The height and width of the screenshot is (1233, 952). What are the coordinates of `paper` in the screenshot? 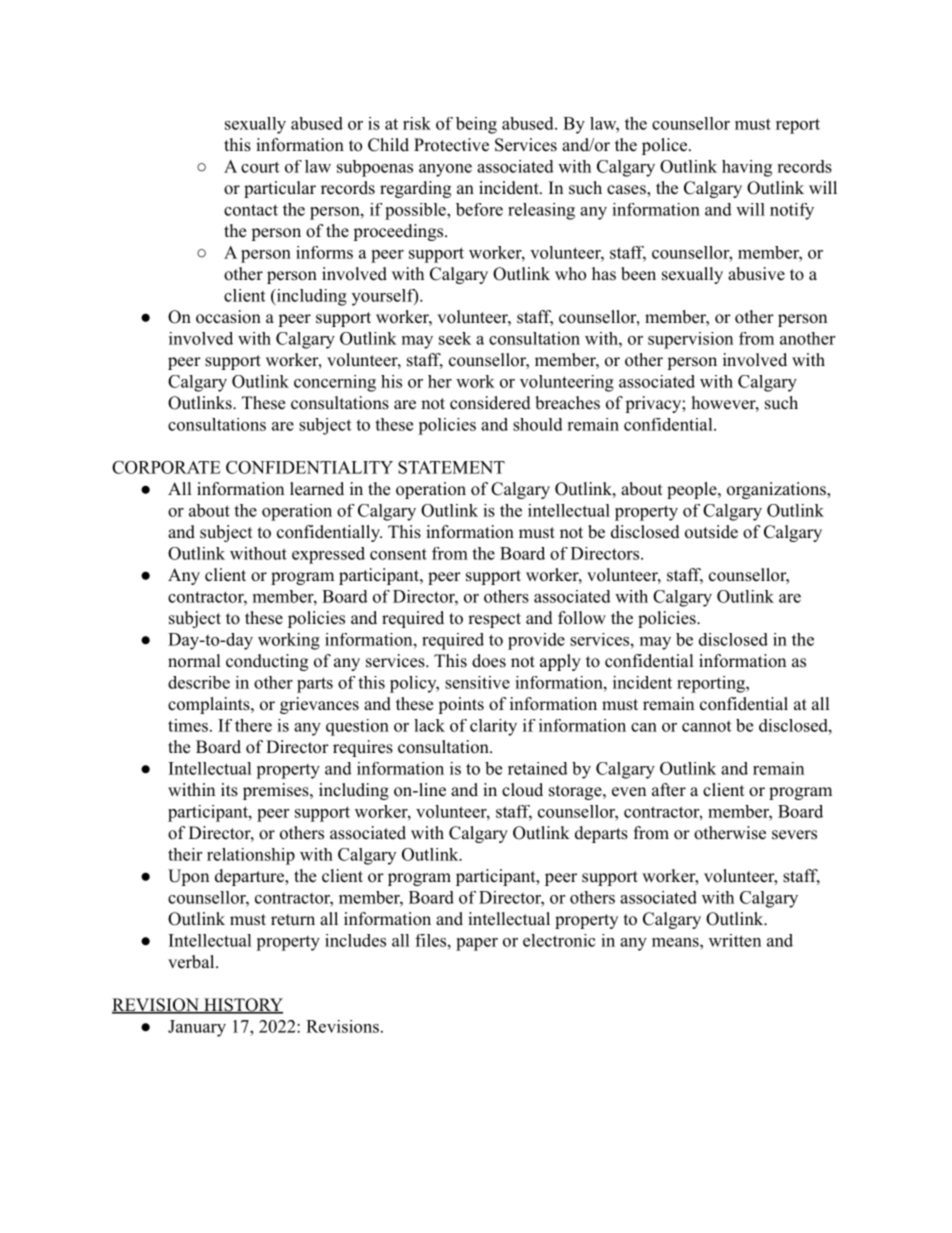 It's located at (477, 944).
